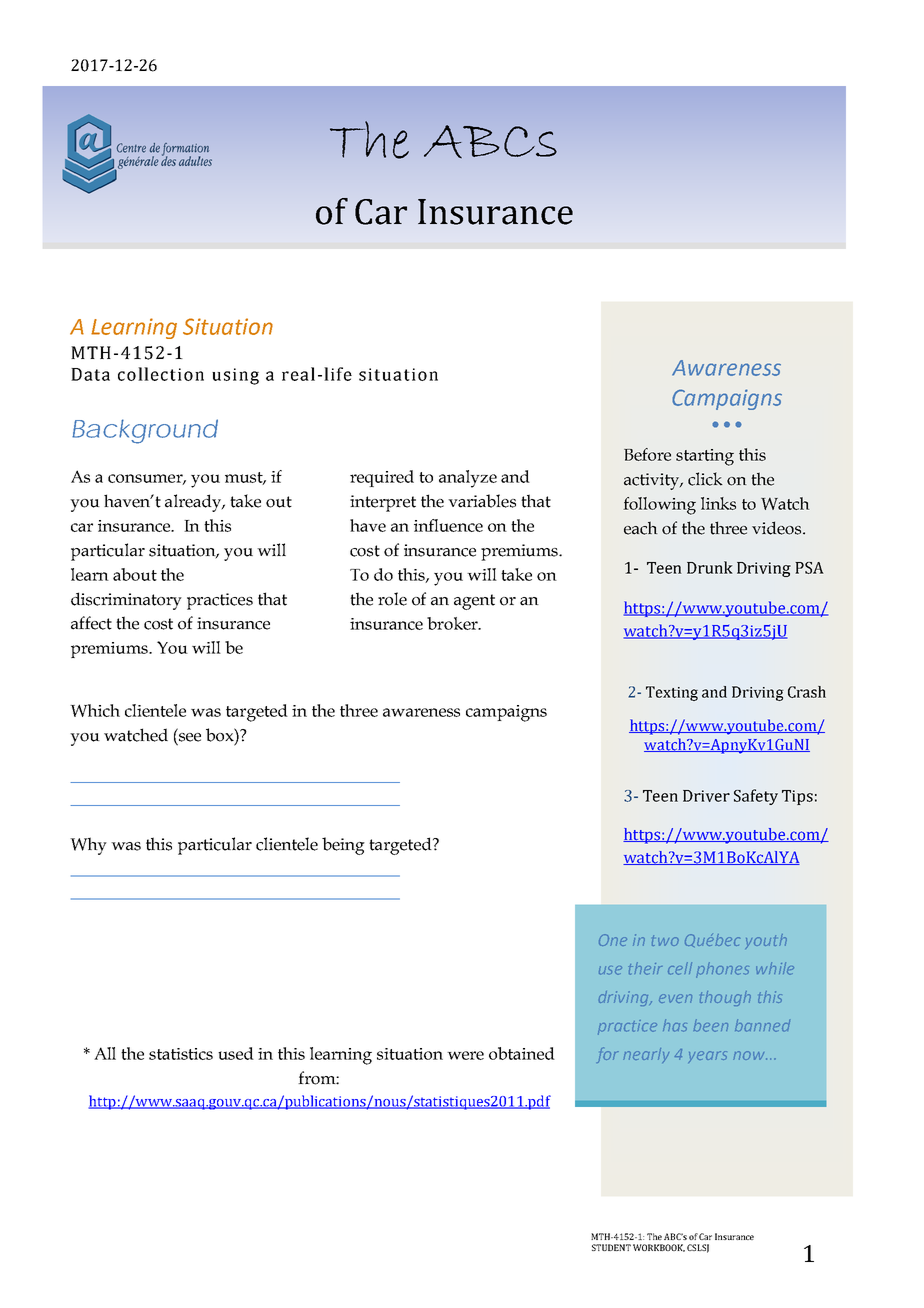 The height and width of the page is (1308, 924). What do you see at coordinates (194, 503) in the page?
I see `already` at bounding box center [194, 503].
